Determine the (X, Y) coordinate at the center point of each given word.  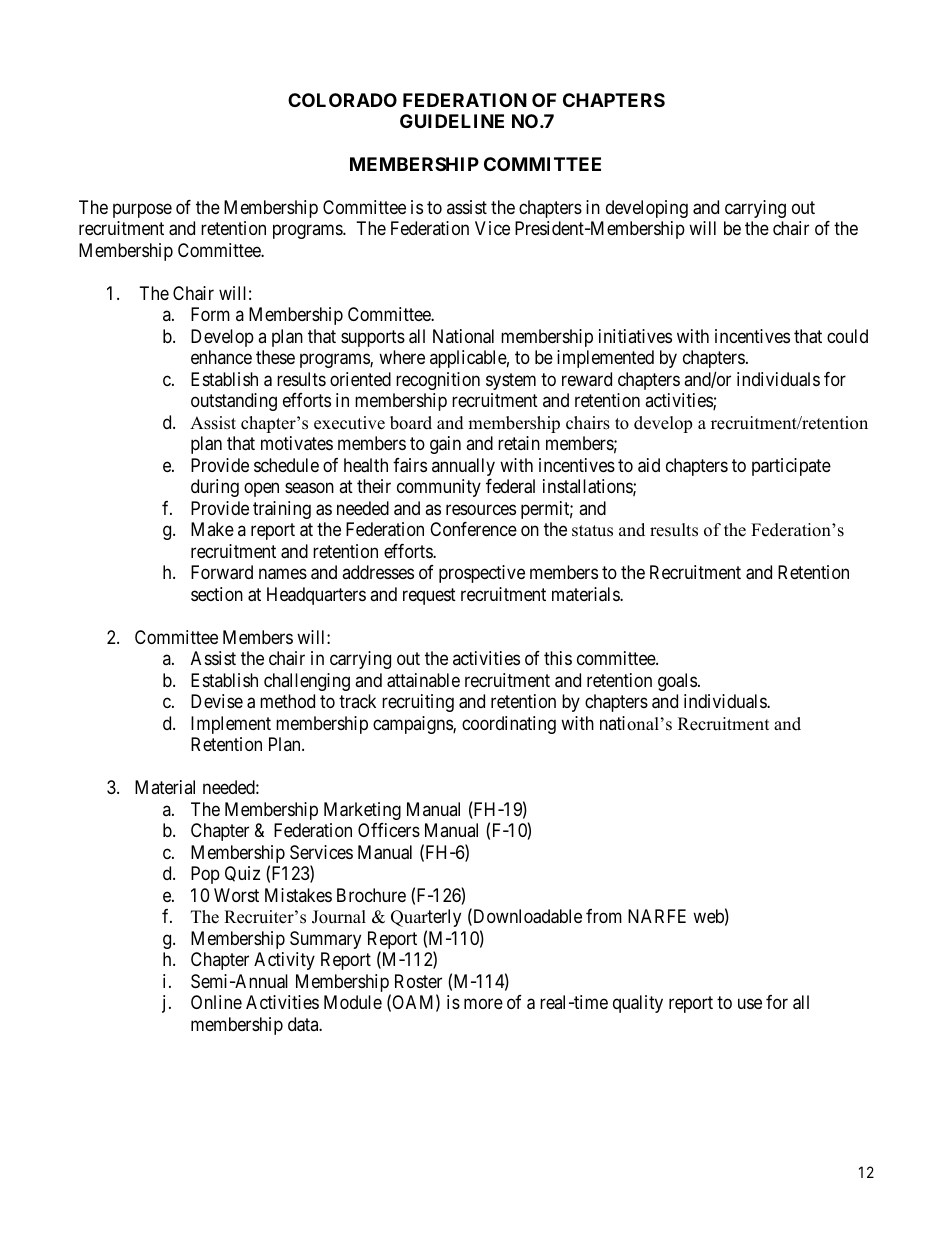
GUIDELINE (452, 121)
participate (791, 467)
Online (216, 1002)
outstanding (234, 402)
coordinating (509, 725)
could (847, 336)
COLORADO (342, 100)
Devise (217, 701)
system (511, 381)
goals (677, 682)
